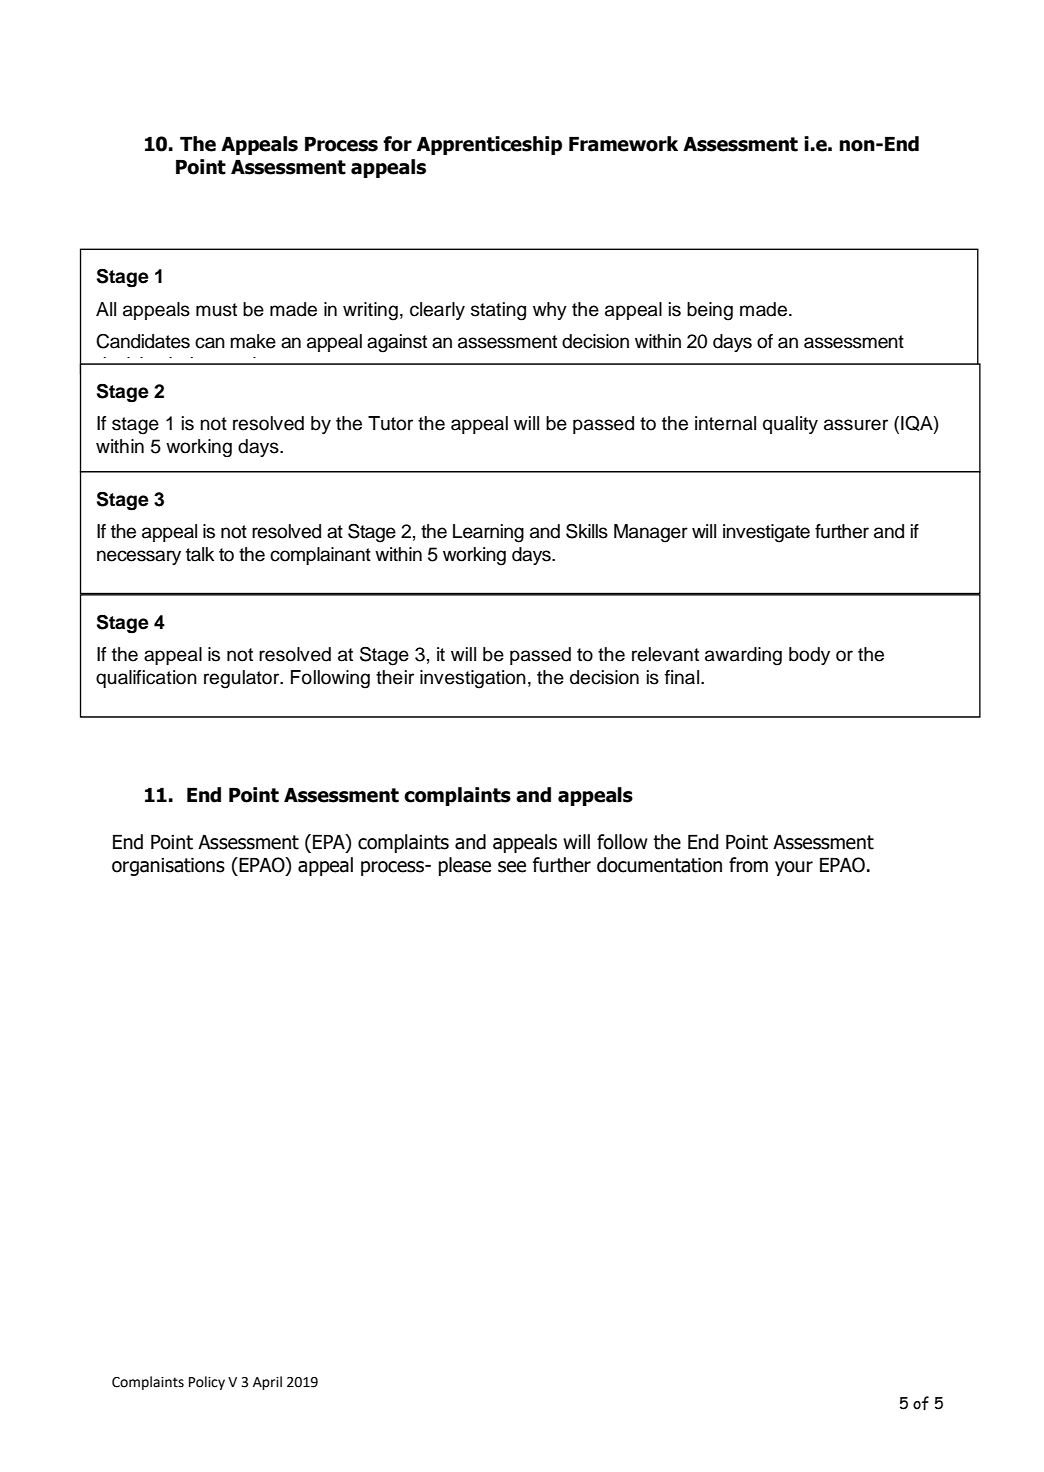 Image resolution: width=1044 pixels, height=1472 pixels. Describe the element at coordinates (489, 145) in the document. I see `Apprenticeship` at that location.
